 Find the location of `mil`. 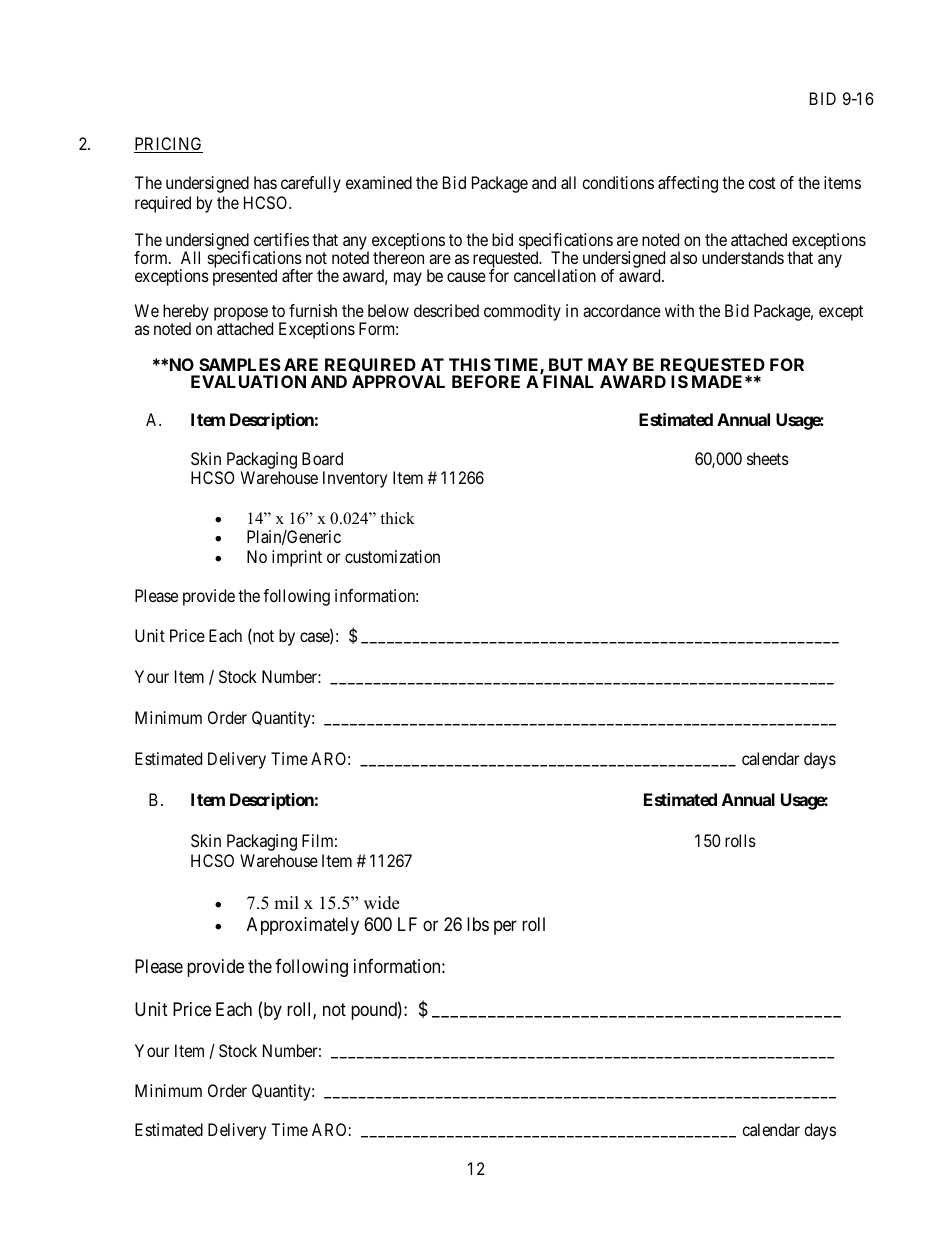

mil is located at coordinates (286, 902).
